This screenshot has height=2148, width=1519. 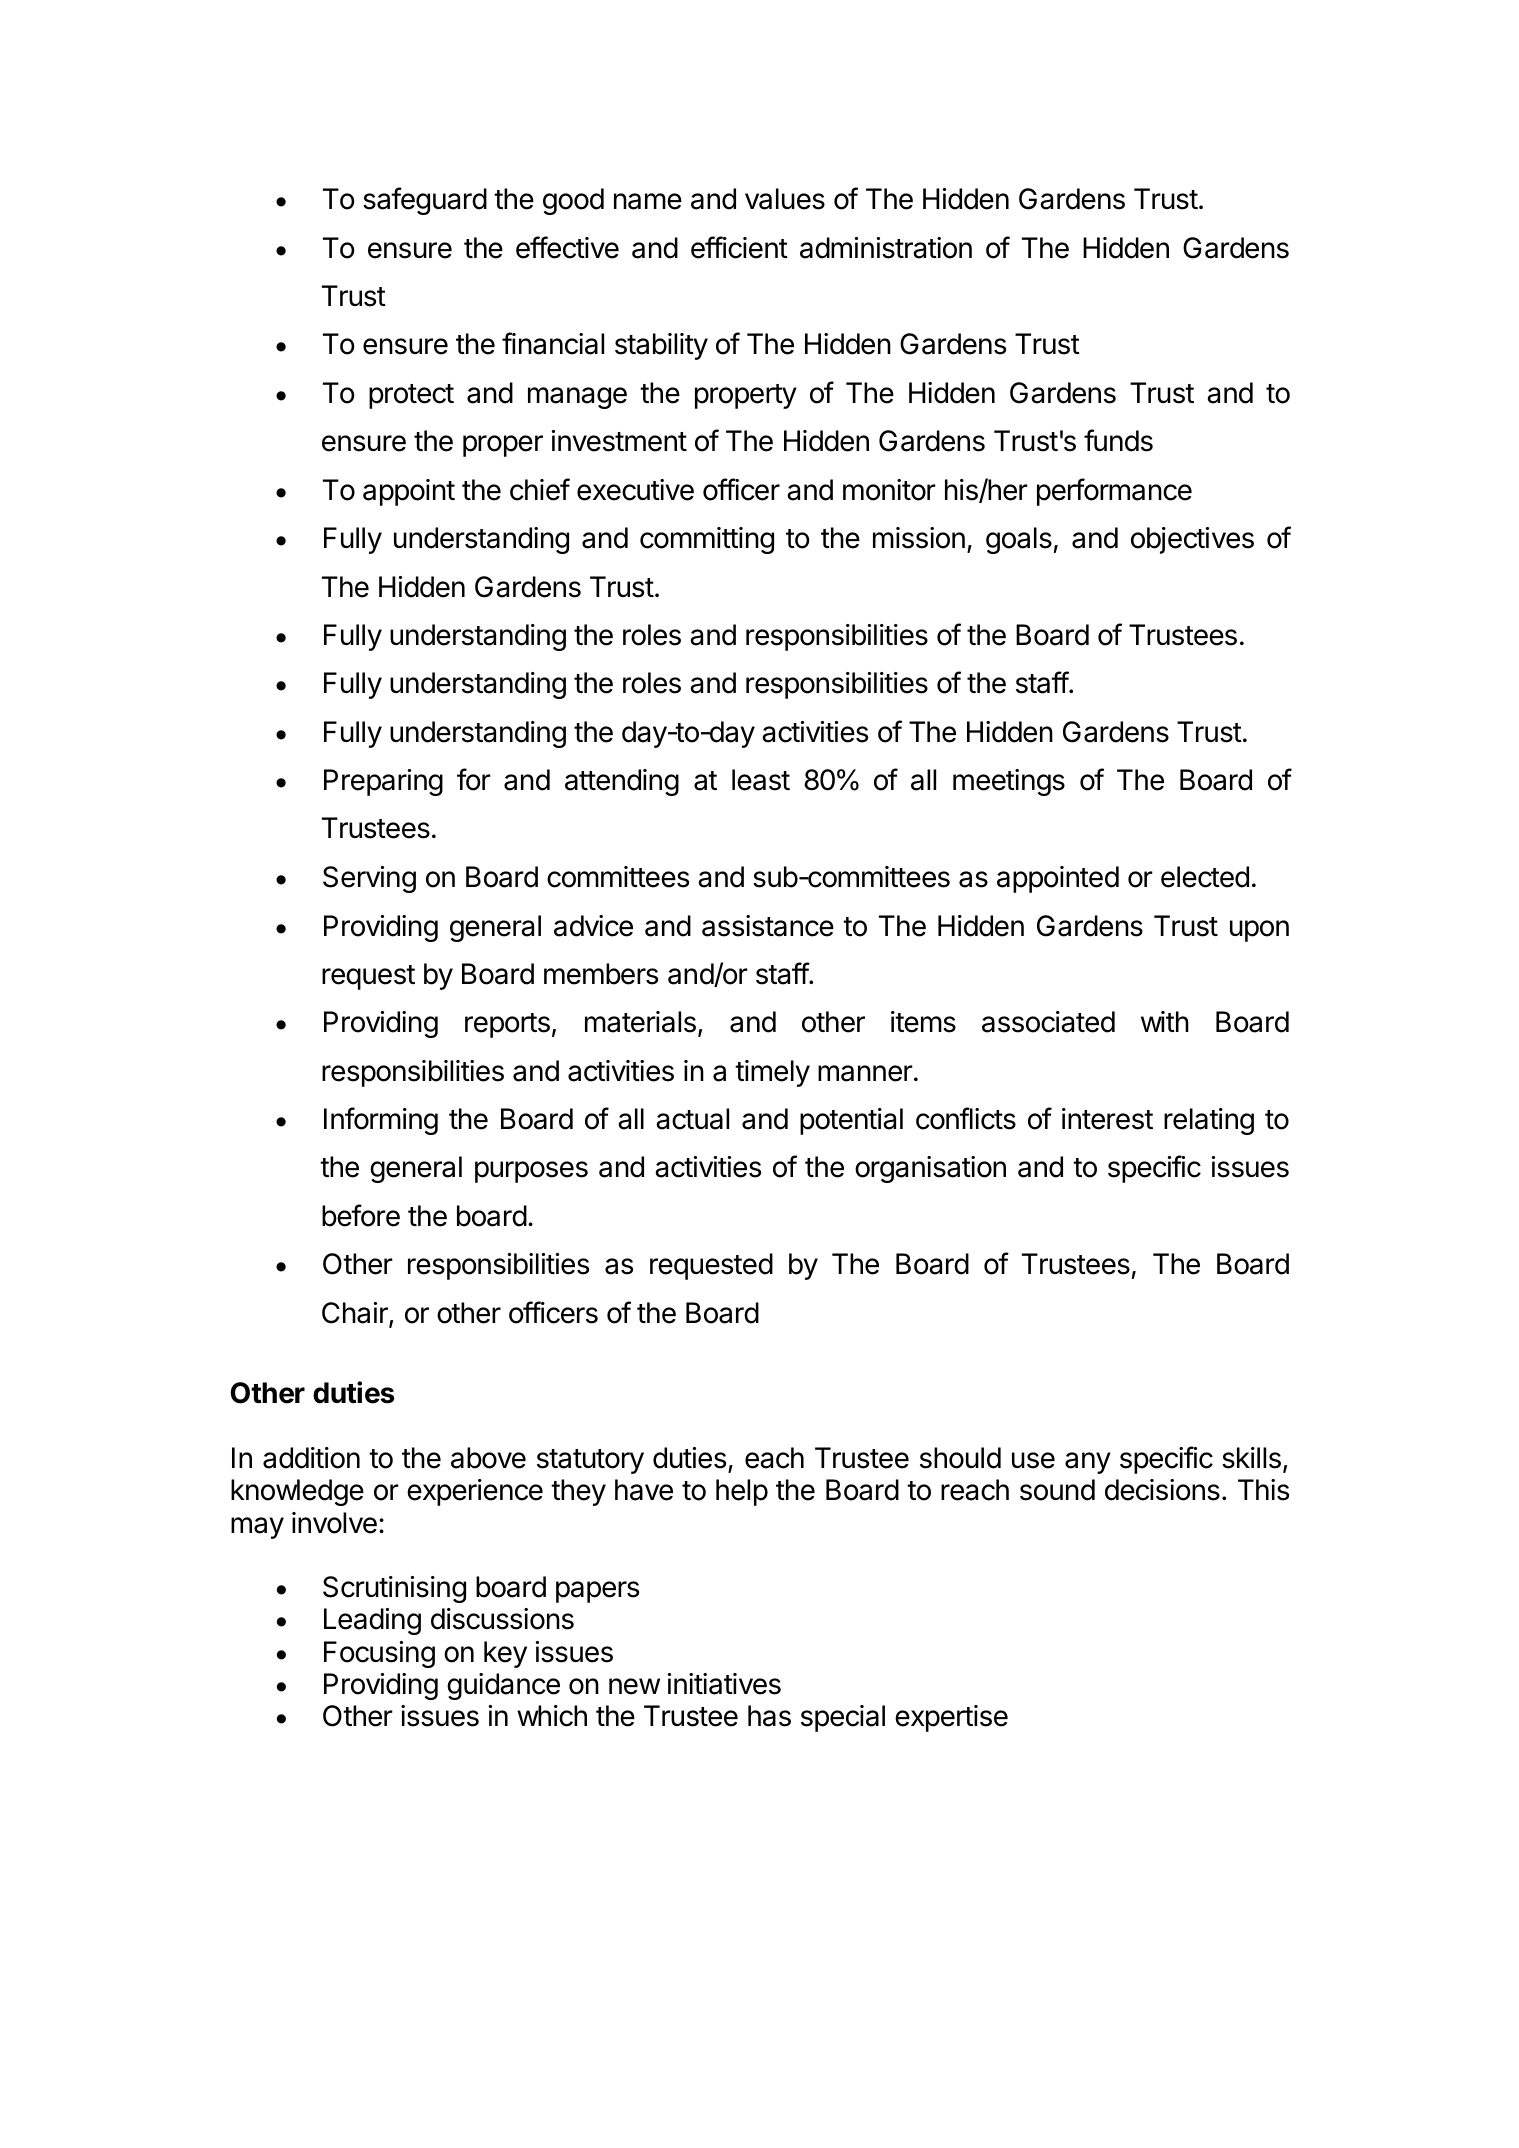 I want to click on before, so click(x=361, y=1215).
